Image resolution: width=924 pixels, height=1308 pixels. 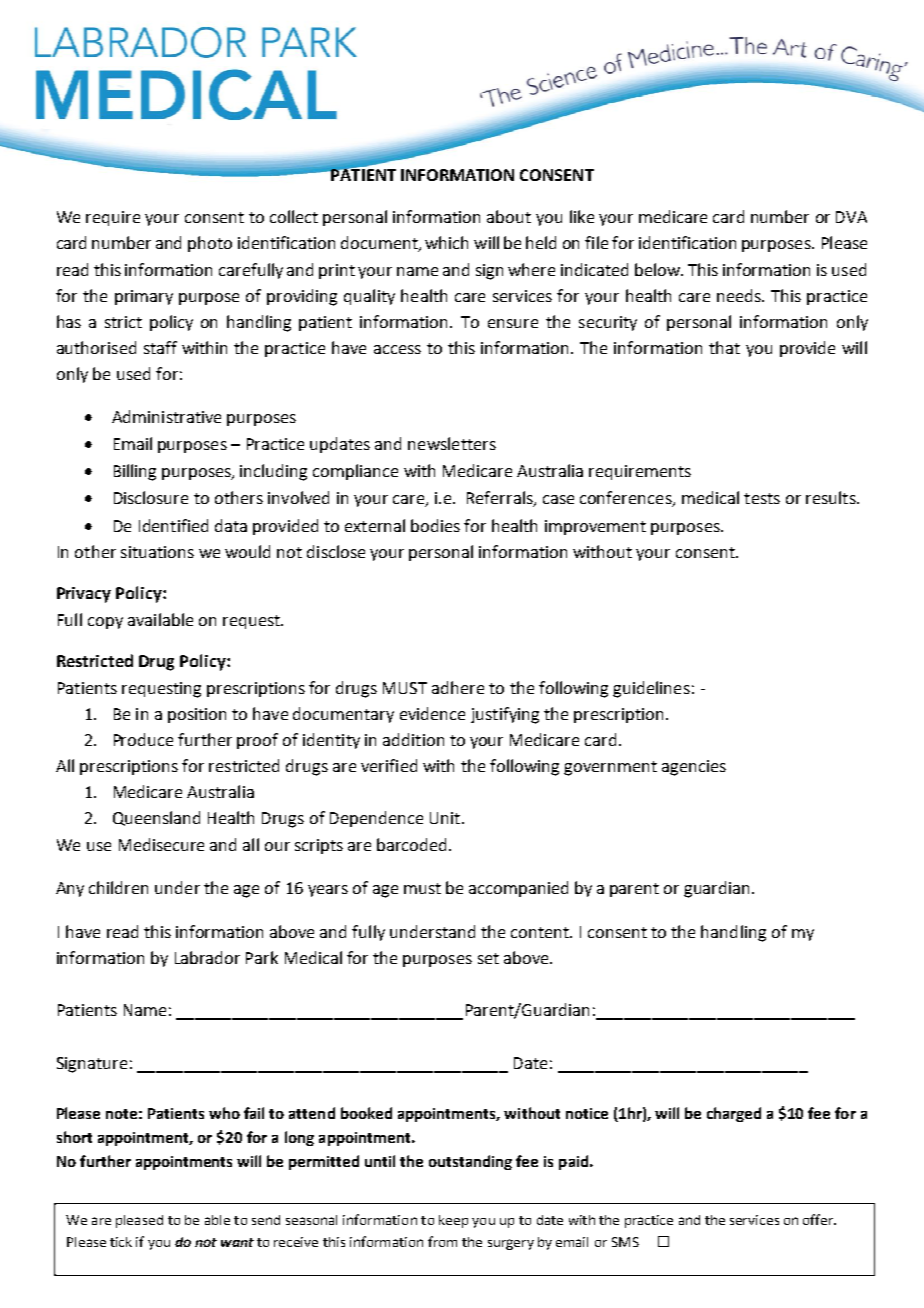 What do you see at coordinates (210, 244) in the screenshot?
I see `photo` at bounding box center [210, 244].
